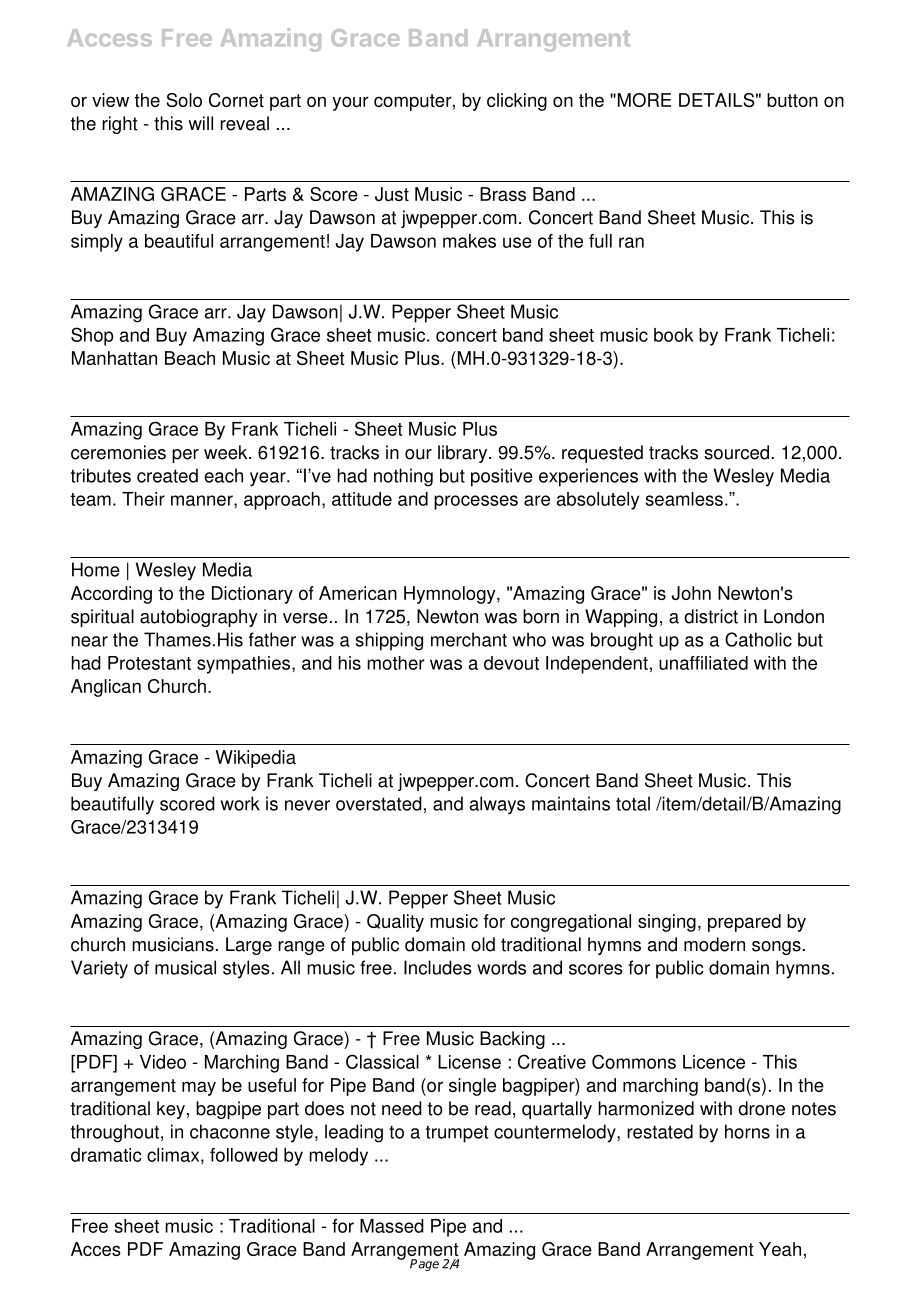  I want to click on will, so click(200, 123).
